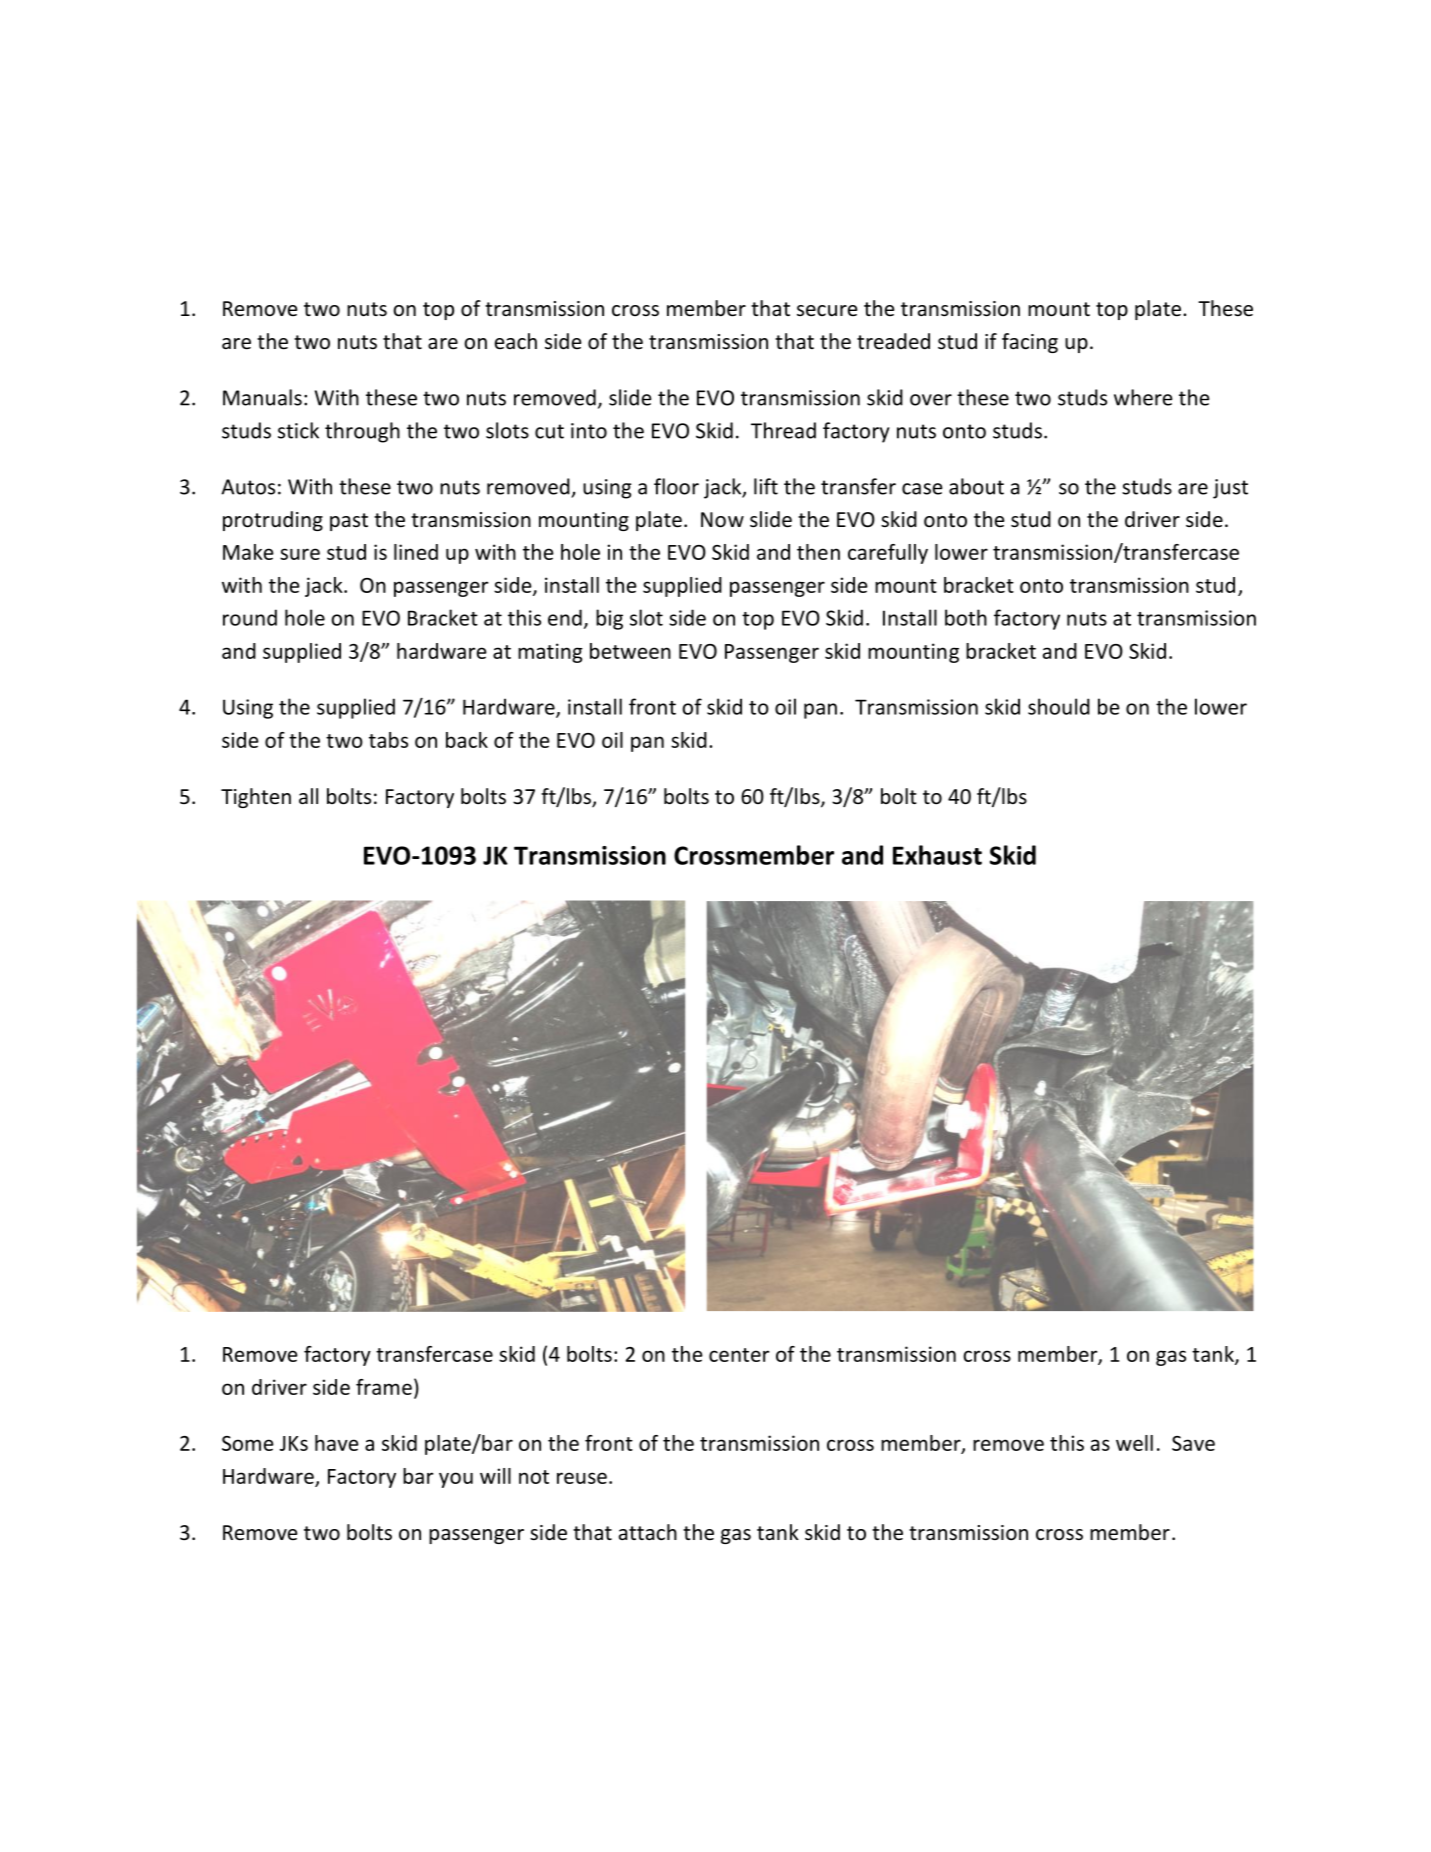  Describe the element at coordinates (262, 397) in the screenshot. I see `Manuals` at that location.
